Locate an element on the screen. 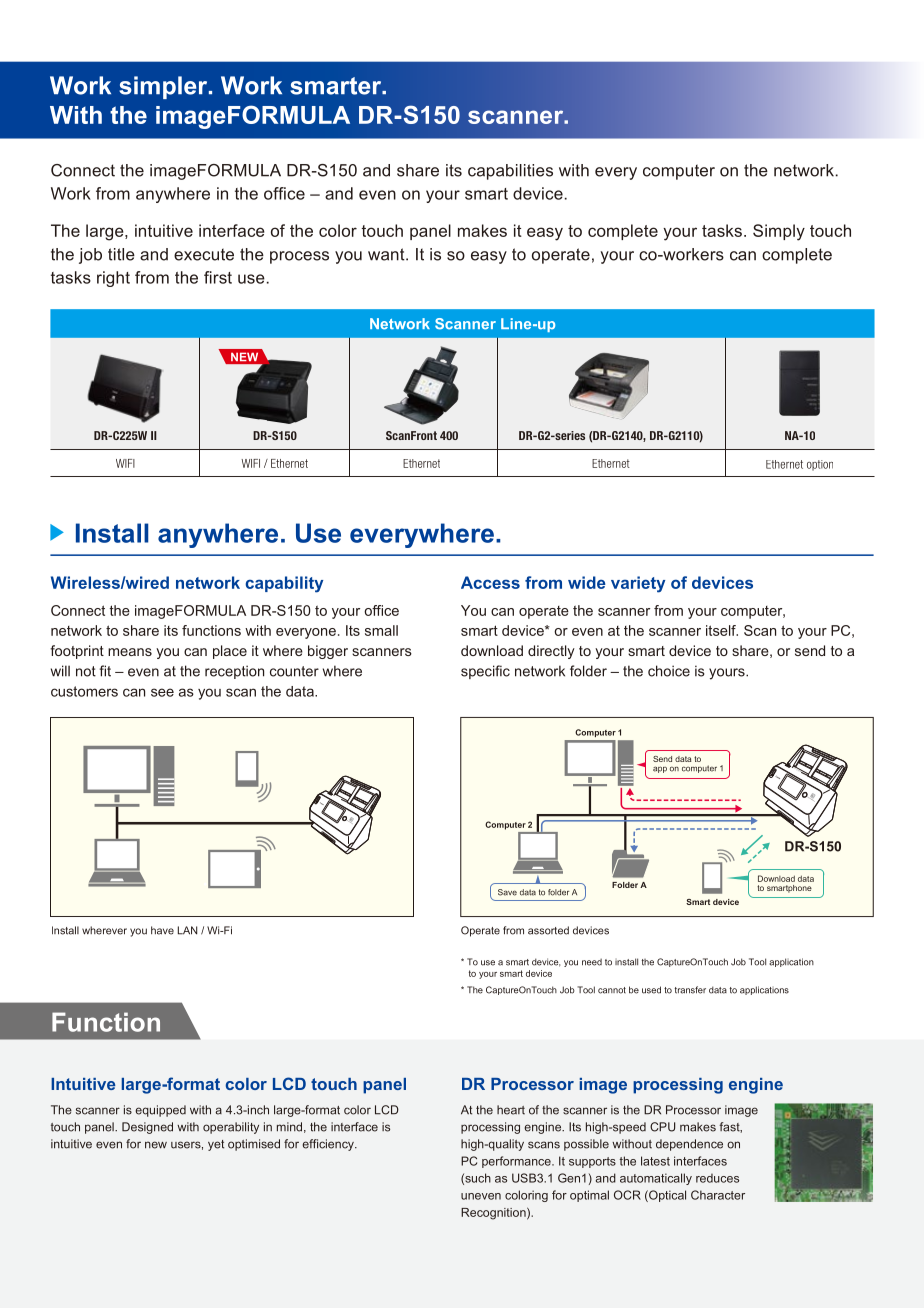 This screenshot has width=924, height=1308. small is located at coordinates (381, 630).
